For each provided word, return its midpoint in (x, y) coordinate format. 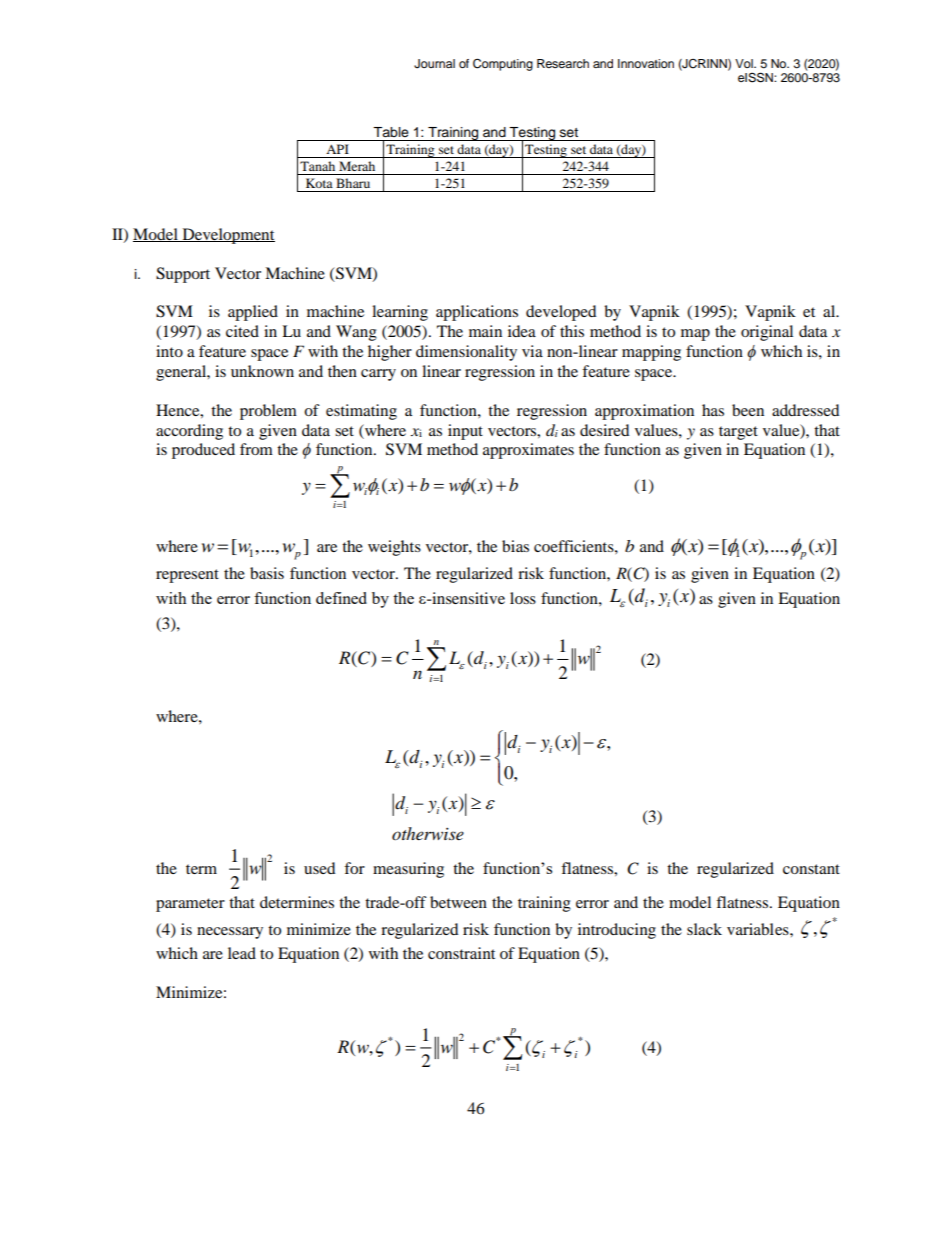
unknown (262, 371)
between (458, 902)
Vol (745, 63)
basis (267, 573)
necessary (230, 933)
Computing (503, 64)
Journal (434, 64)
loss (523, 598)
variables (759, 929)
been (748, 410)
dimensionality (466, 353)
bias (515, 546)
